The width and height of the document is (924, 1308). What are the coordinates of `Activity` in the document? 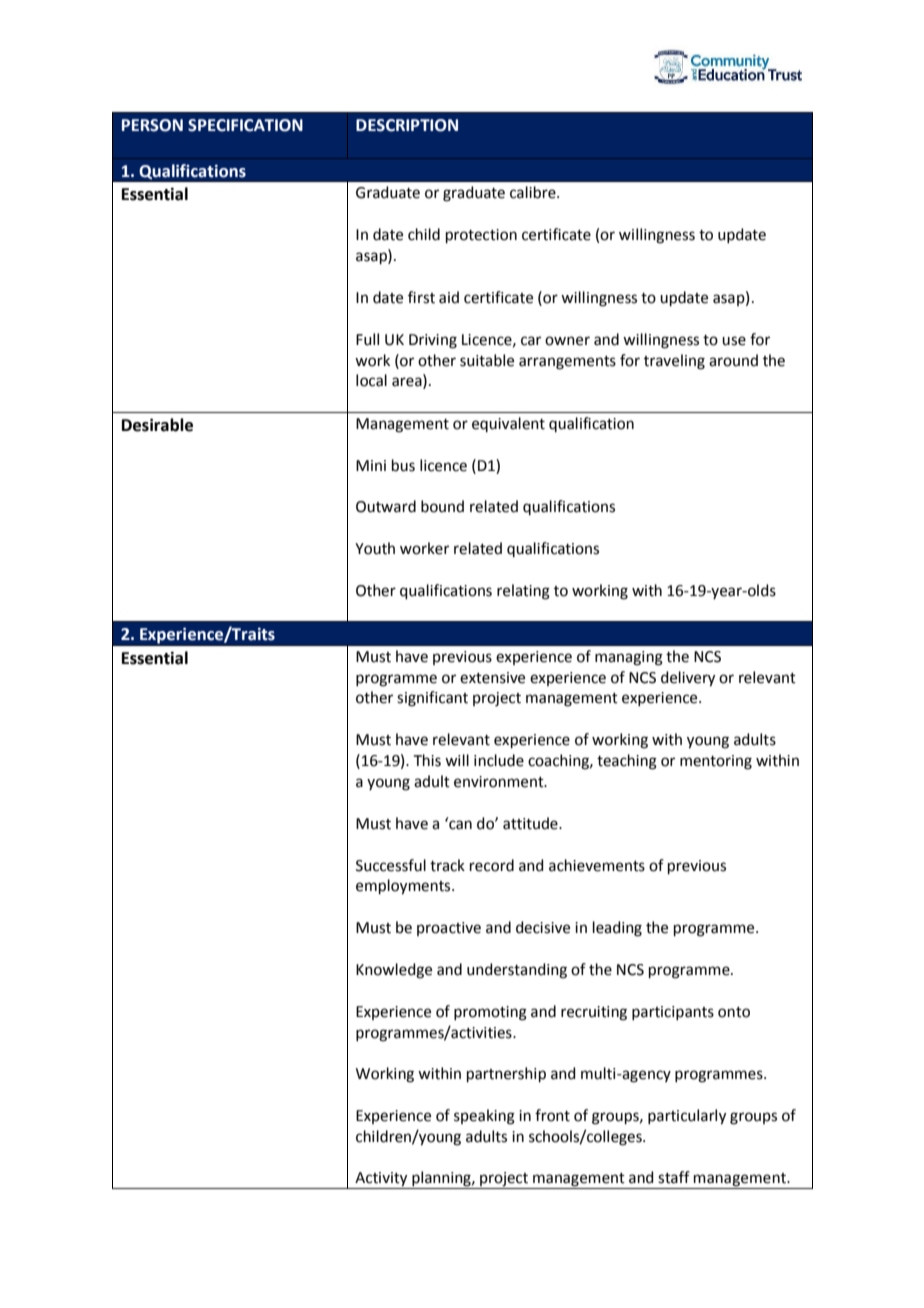 It's located at (381, 1180).
